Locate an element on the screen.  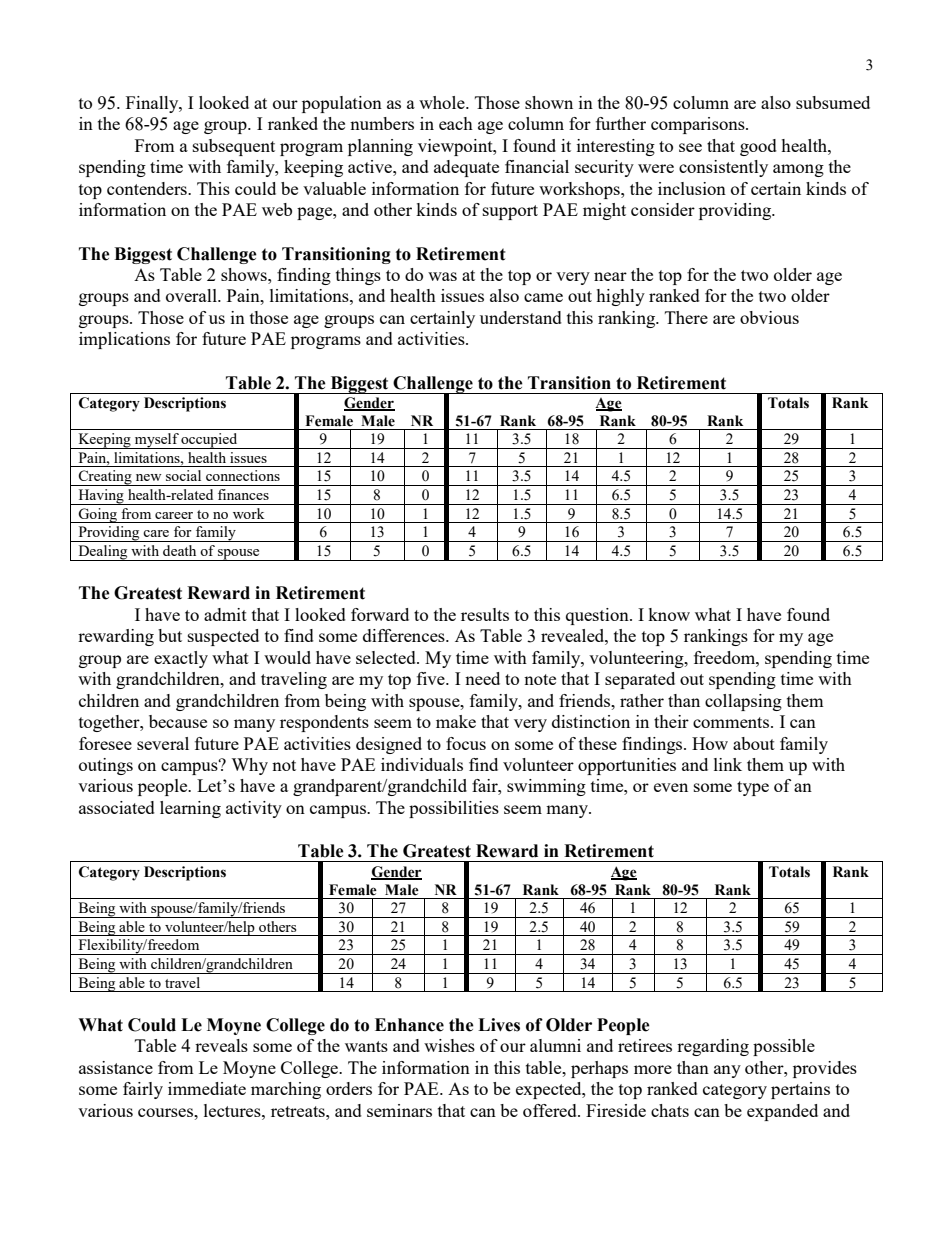
immediate is located at coordinates (207, 1088).
